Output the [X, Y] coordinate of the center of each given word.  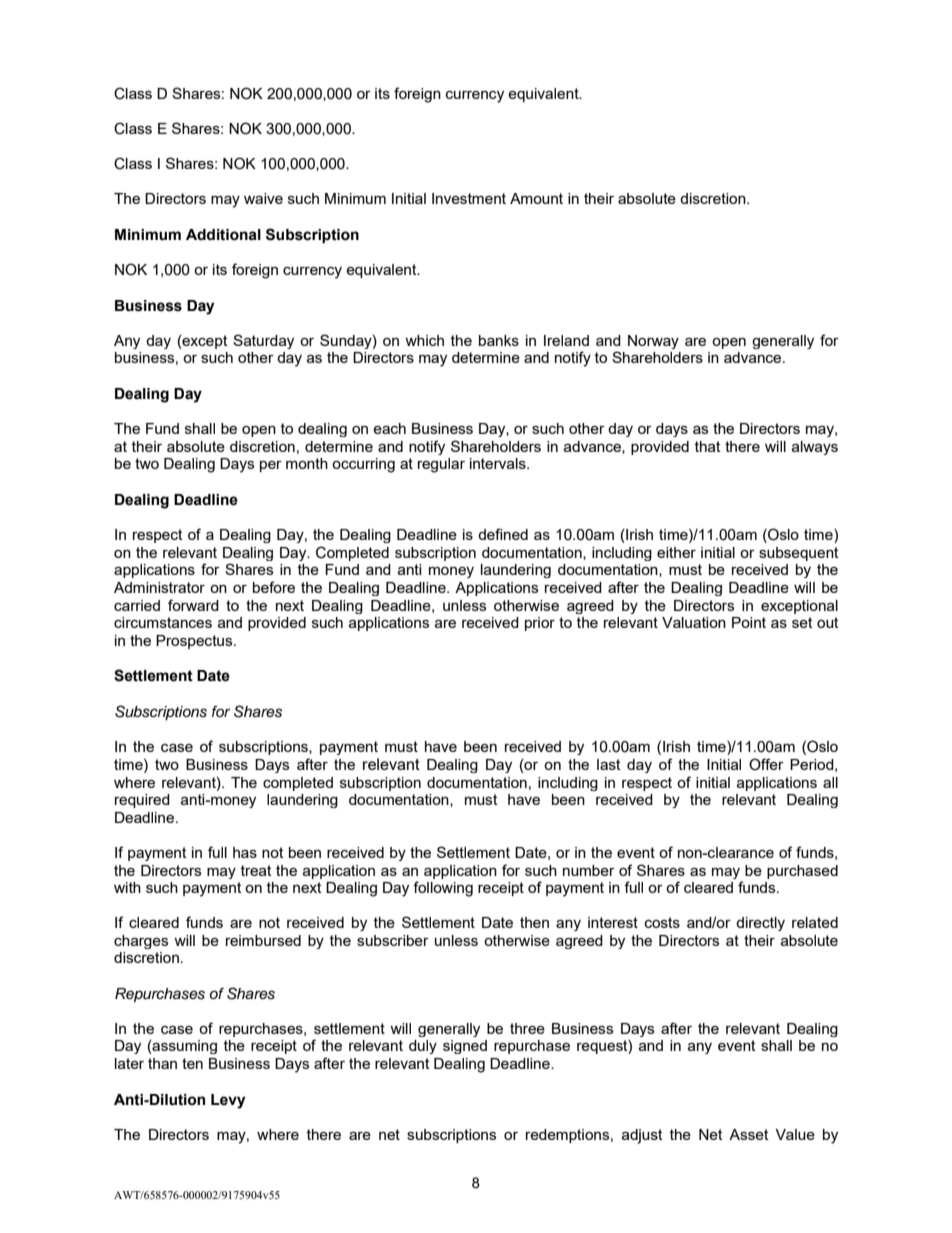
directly [760, 924]
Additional [223, 235]
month [307, 463]
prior [540, 624]
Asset [749, 1134]
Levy [228, 1101]
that [708, 446]
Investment [469, 198]
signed [465, 1047]
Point [749, 622]
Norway [653, 342]
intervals [499, 463]
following [443, 889]
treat [256, 870]
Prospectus [195, 642]
